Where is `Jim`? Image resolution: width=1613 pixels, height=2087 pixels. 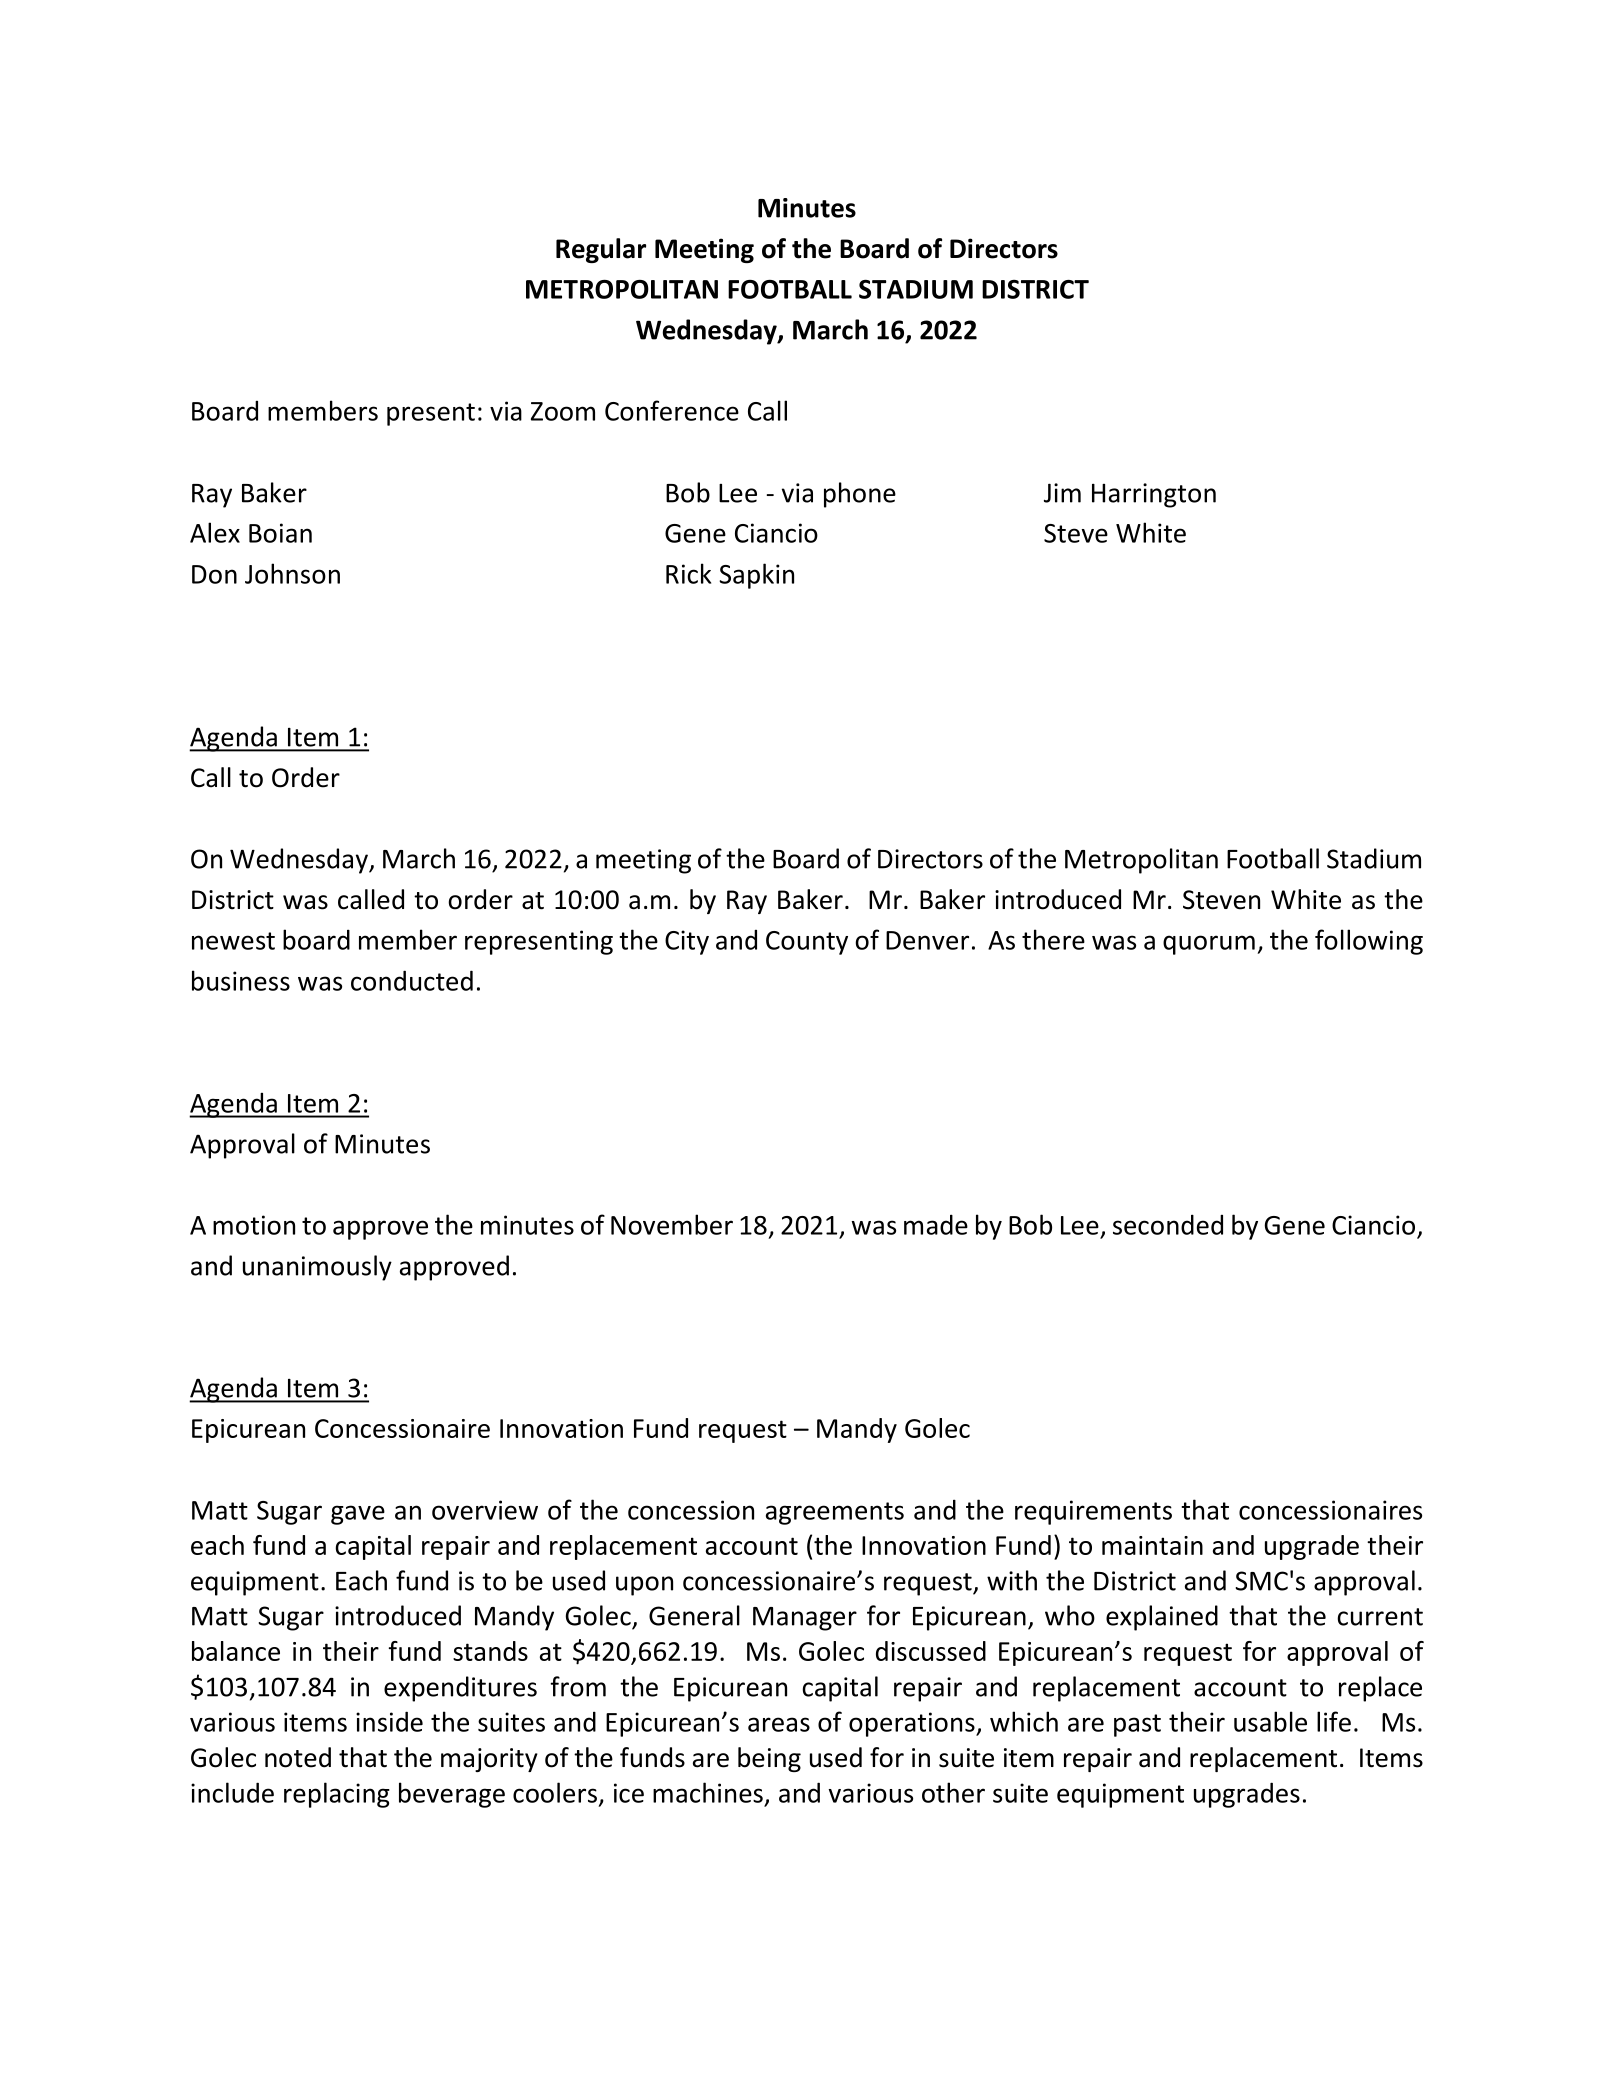 Jim is located at coordinates (1062, 493).
